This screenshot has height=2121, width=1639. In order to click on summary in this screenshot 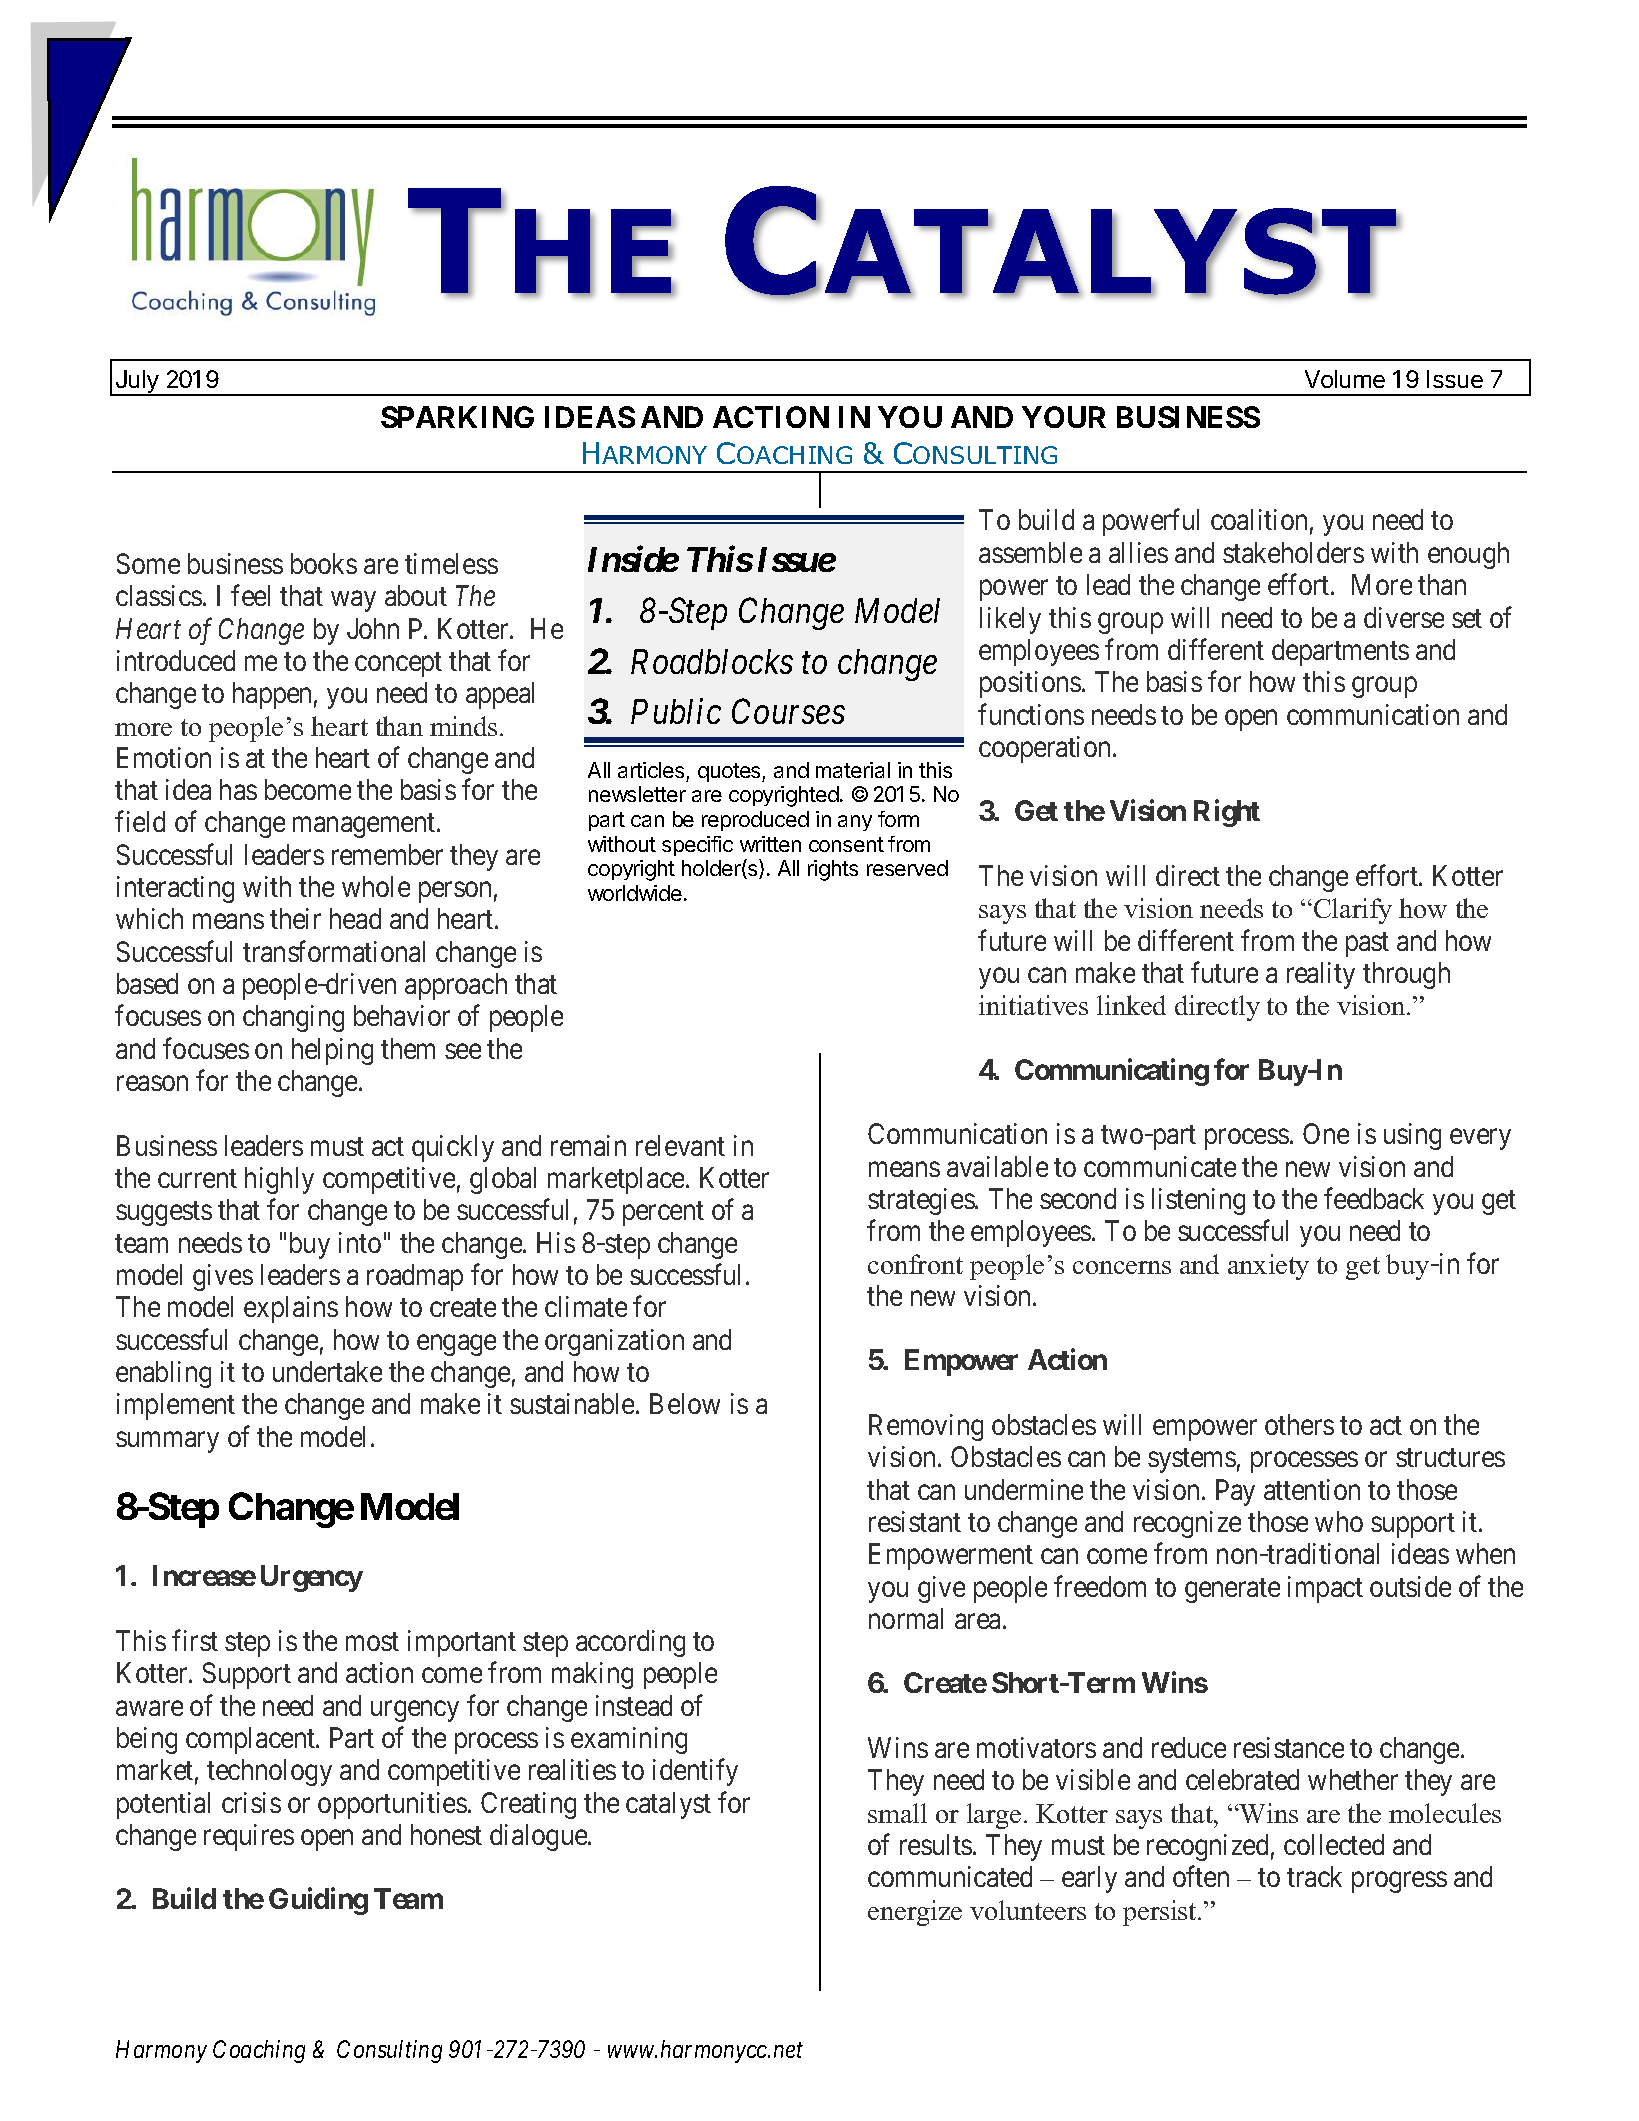, I will do `click(167, 1442)`.
